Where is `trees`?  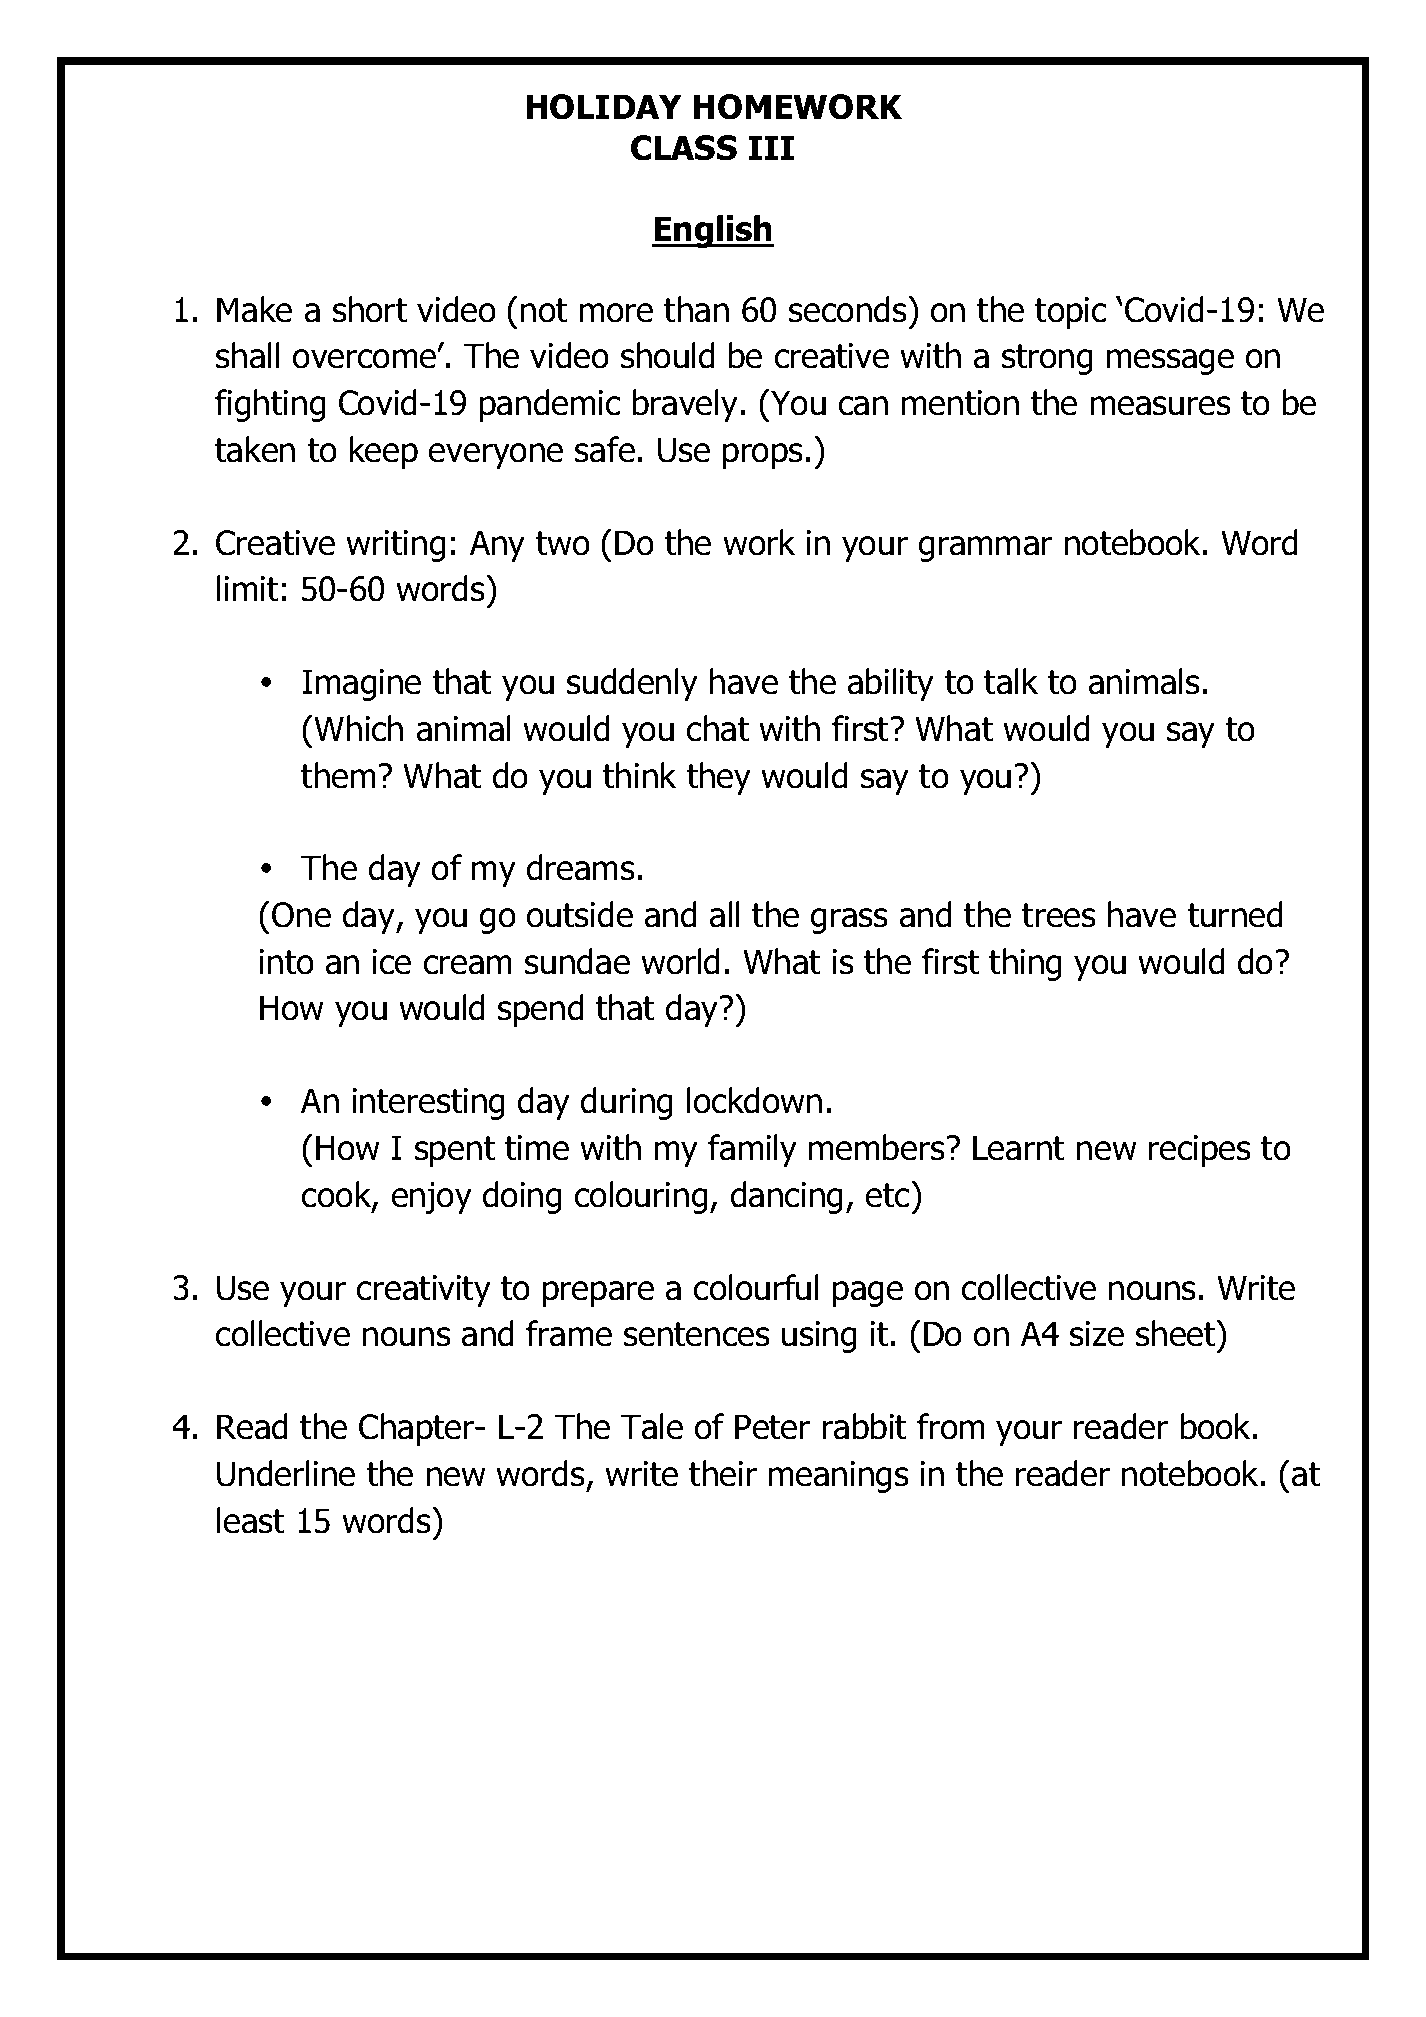 trees is located at coordinates (1059, 915).
